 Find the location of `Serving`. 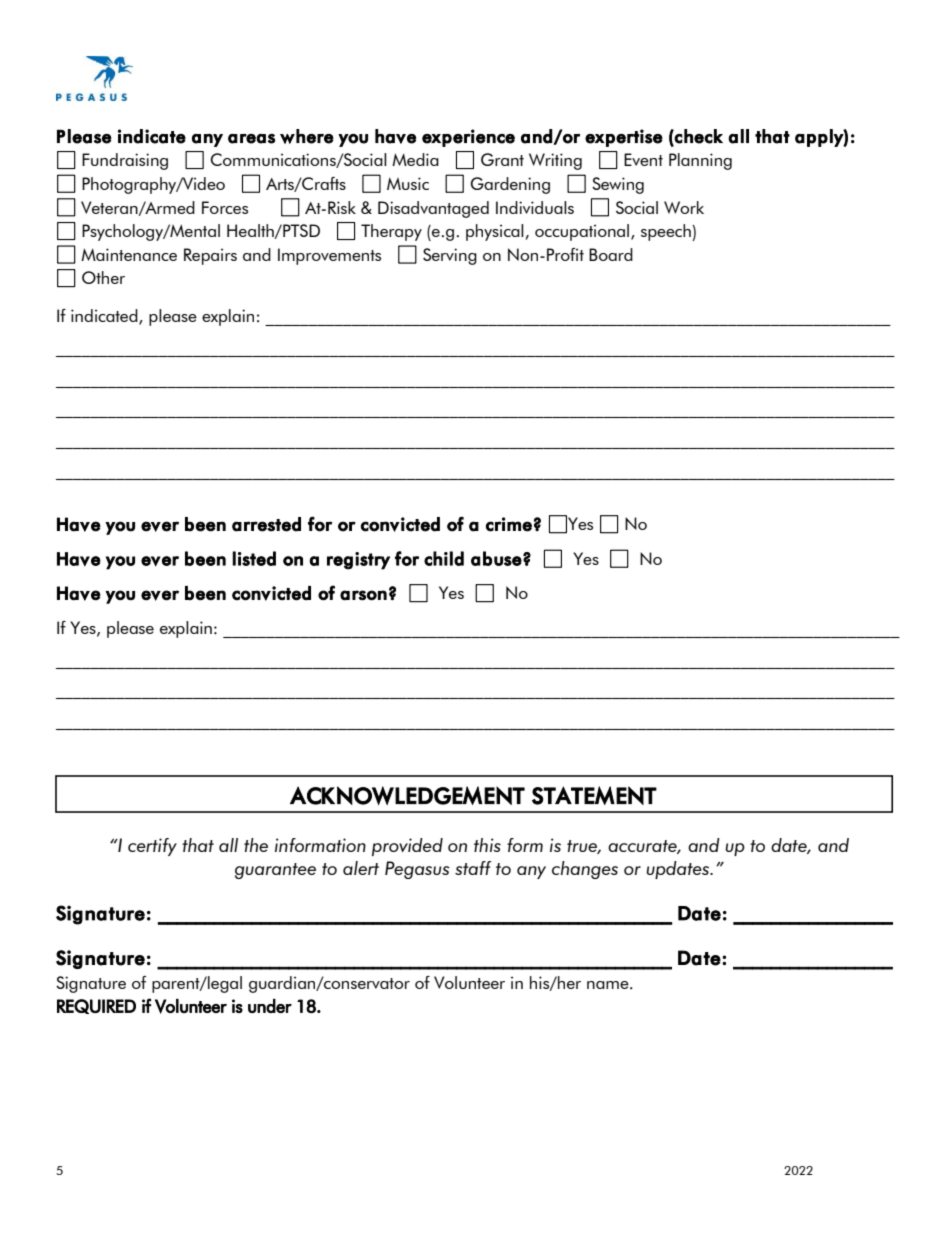

Serving is located at coordinates (450, 256).
